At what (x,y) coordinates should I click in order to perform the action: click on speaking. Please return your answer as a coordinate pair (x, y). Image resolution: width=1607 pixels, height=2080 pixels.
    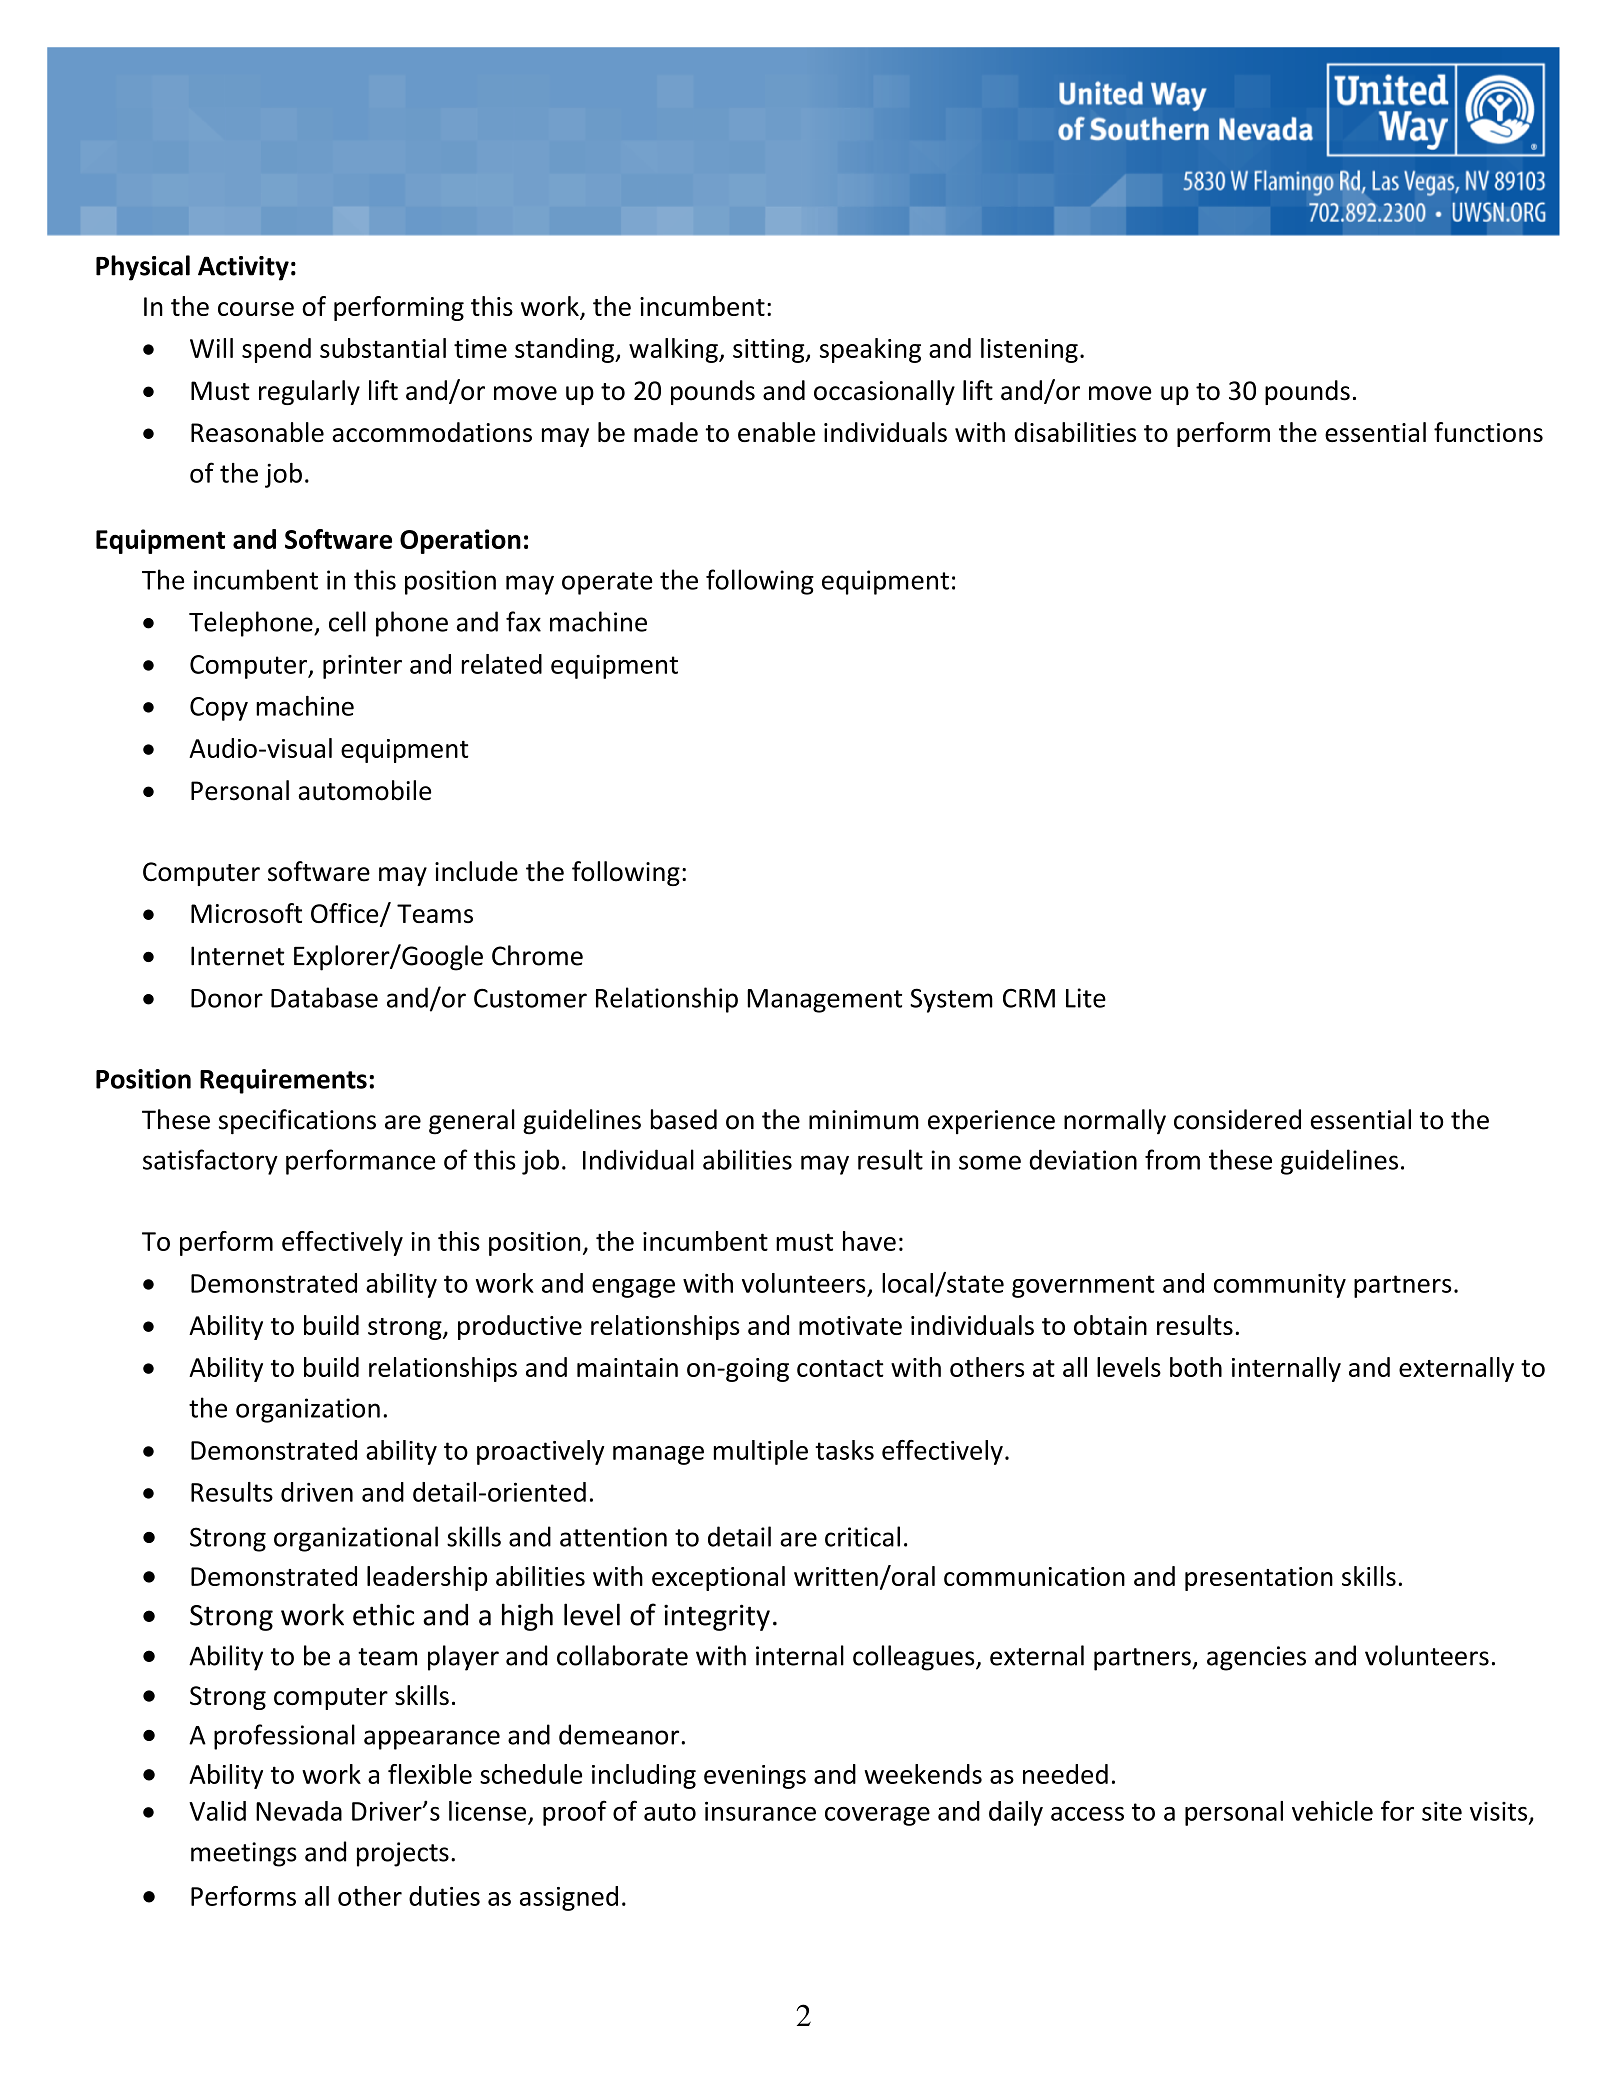
    Looking at the image, I should click on (870, 350).
